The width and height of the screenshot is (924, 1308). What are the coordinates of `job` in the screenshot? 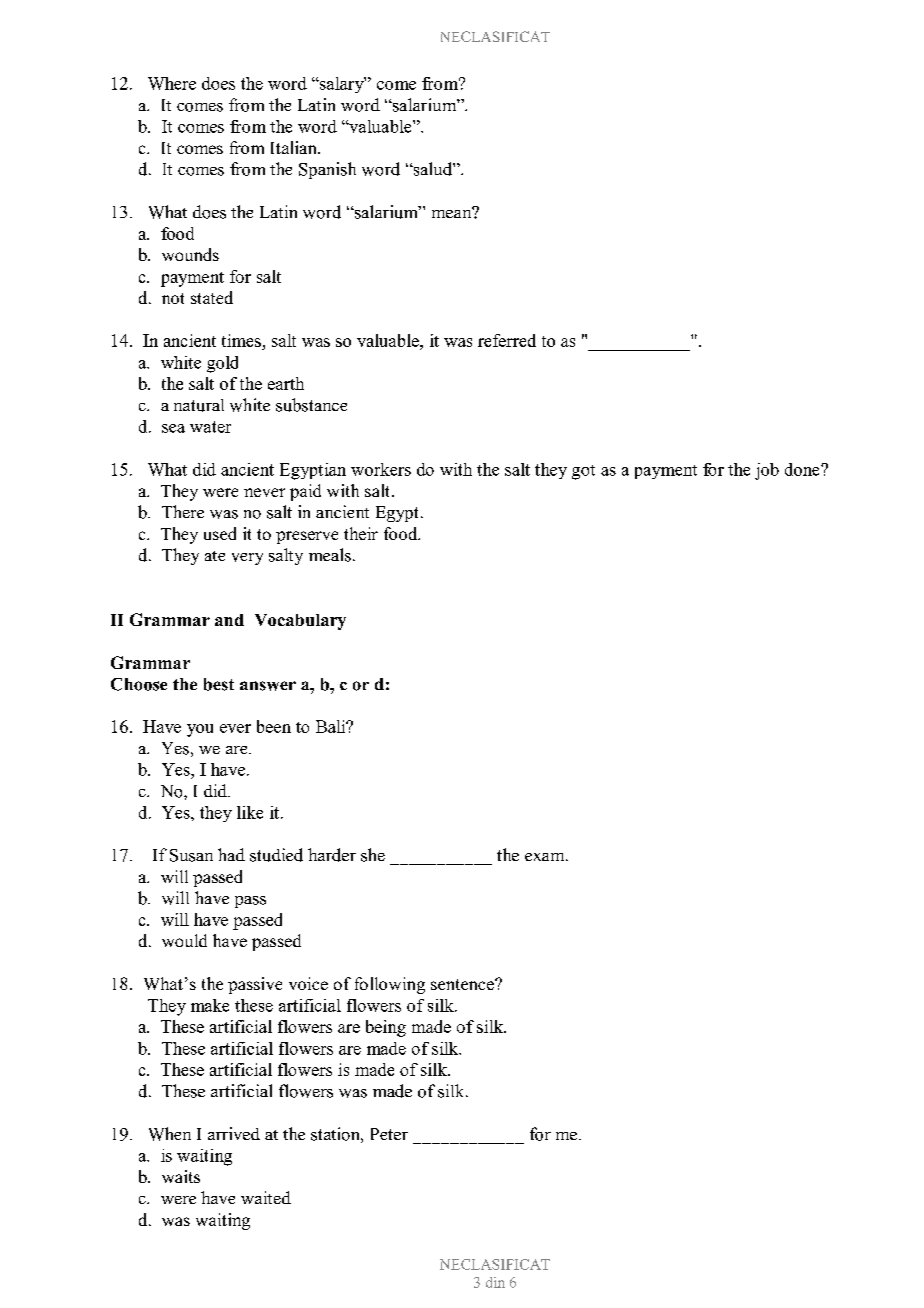 It's located at (767, 471).
